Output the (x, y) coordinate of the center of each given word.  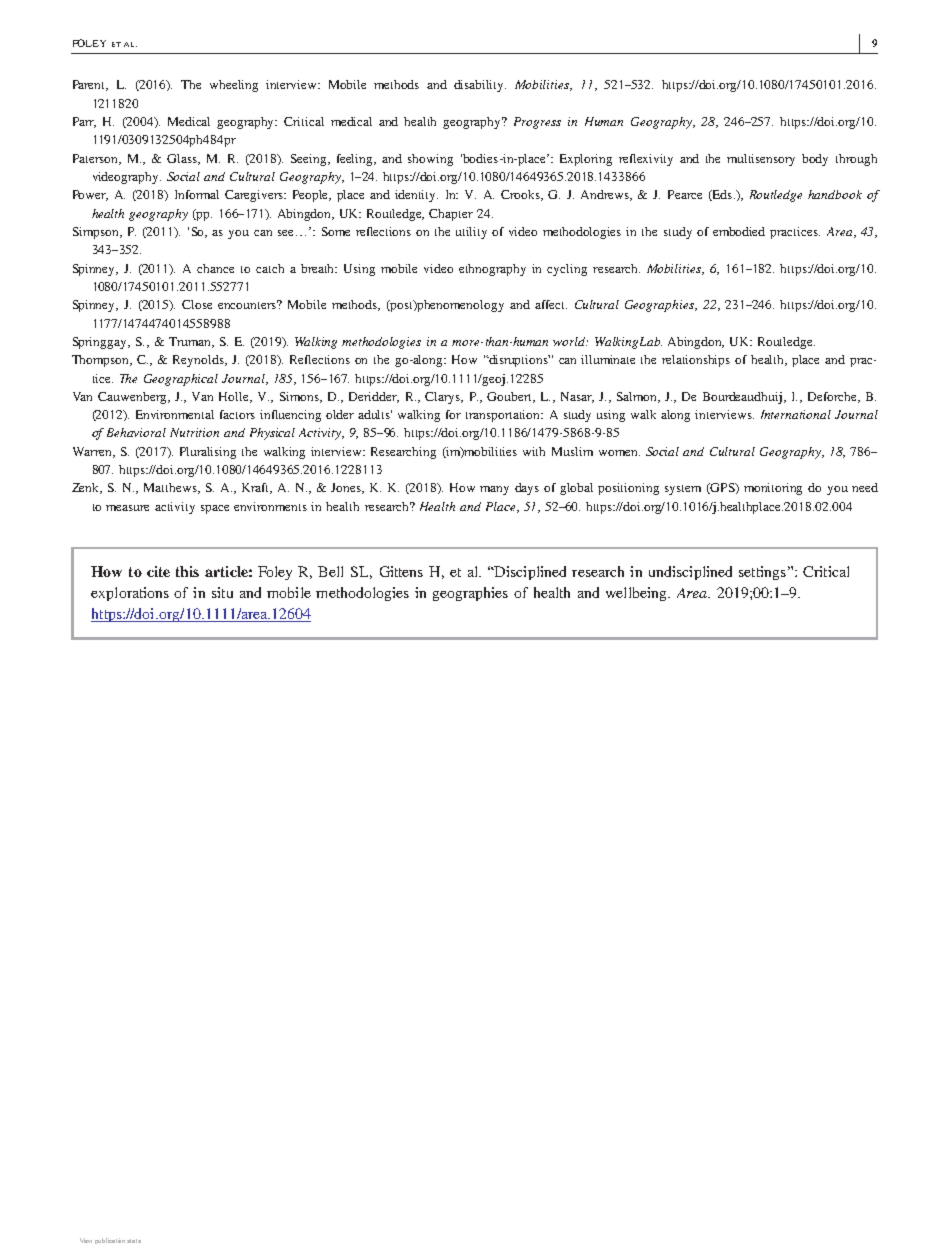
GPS (723, 488)
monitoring (773, 489)
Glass (183, 159)
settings (762, 573)
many (494, 490)
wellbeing (637, 594)
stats (134, 1241)
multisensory (761, 160)
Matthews (171, 488)
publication (110, 1241)
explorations (130, 594)
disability (480, 86)
